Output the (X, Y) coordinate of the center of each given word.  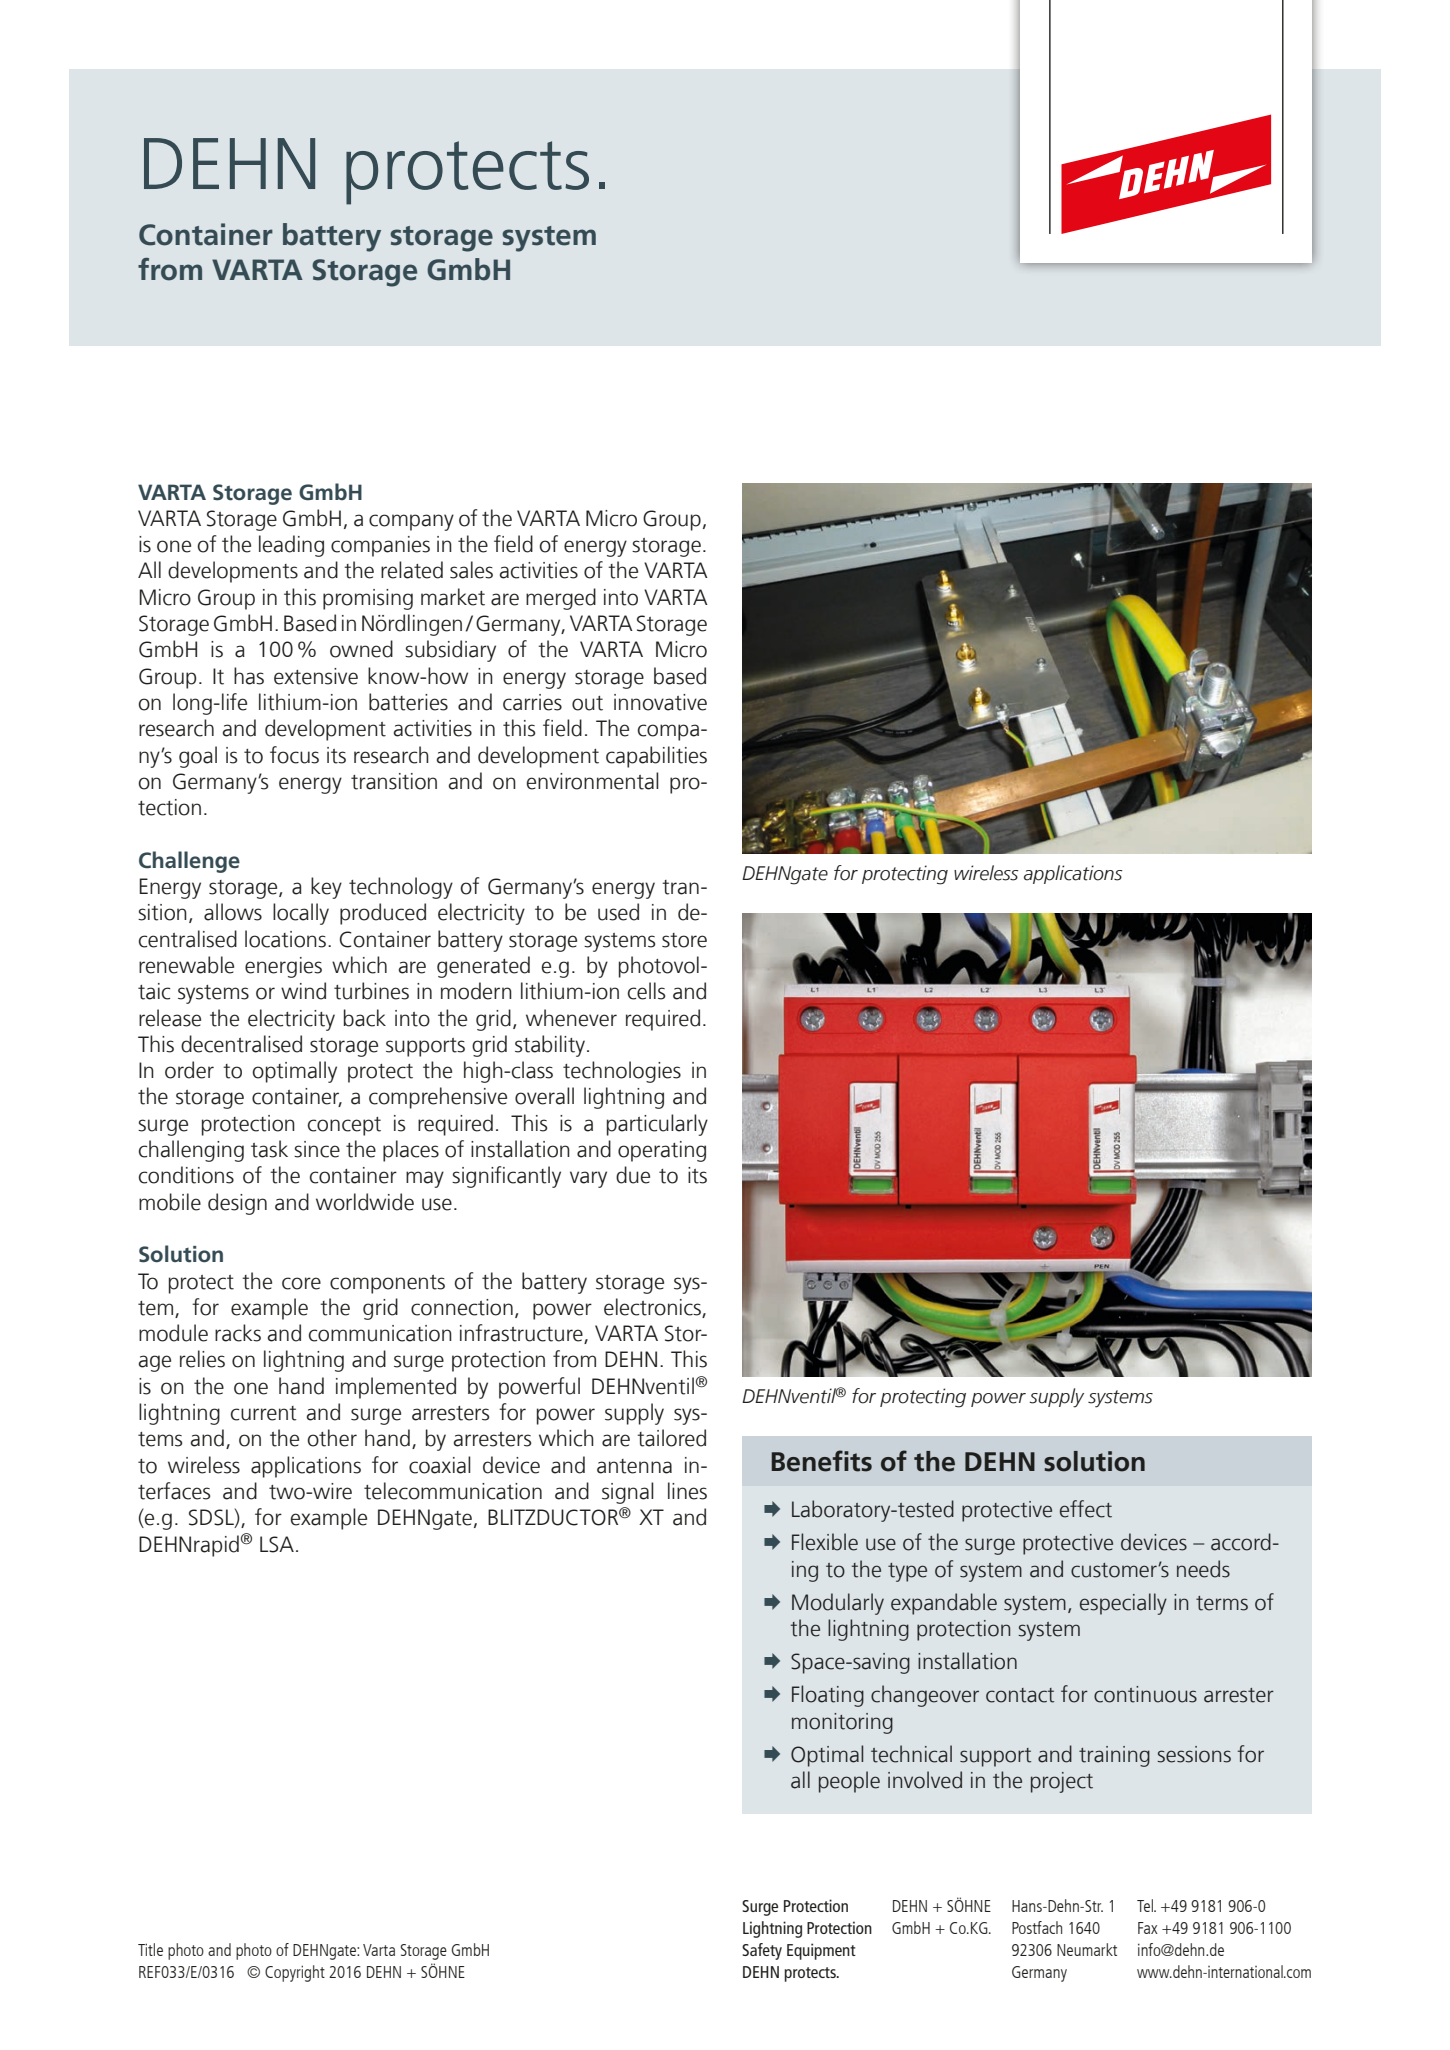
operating (662, 1151)
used (618, 912)
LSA (277, 1544)
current (264, 1413)
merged (561, 599)
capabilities (656, 757)
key (326, 888)
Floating (828, 1696)
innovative (660, 702)
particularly (657, 1125)
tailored (671, 1438)
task (269, 1149)
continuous (1145, 1694)
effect (1086, 1509)
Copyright (295, 1973)
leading (291, 546)
